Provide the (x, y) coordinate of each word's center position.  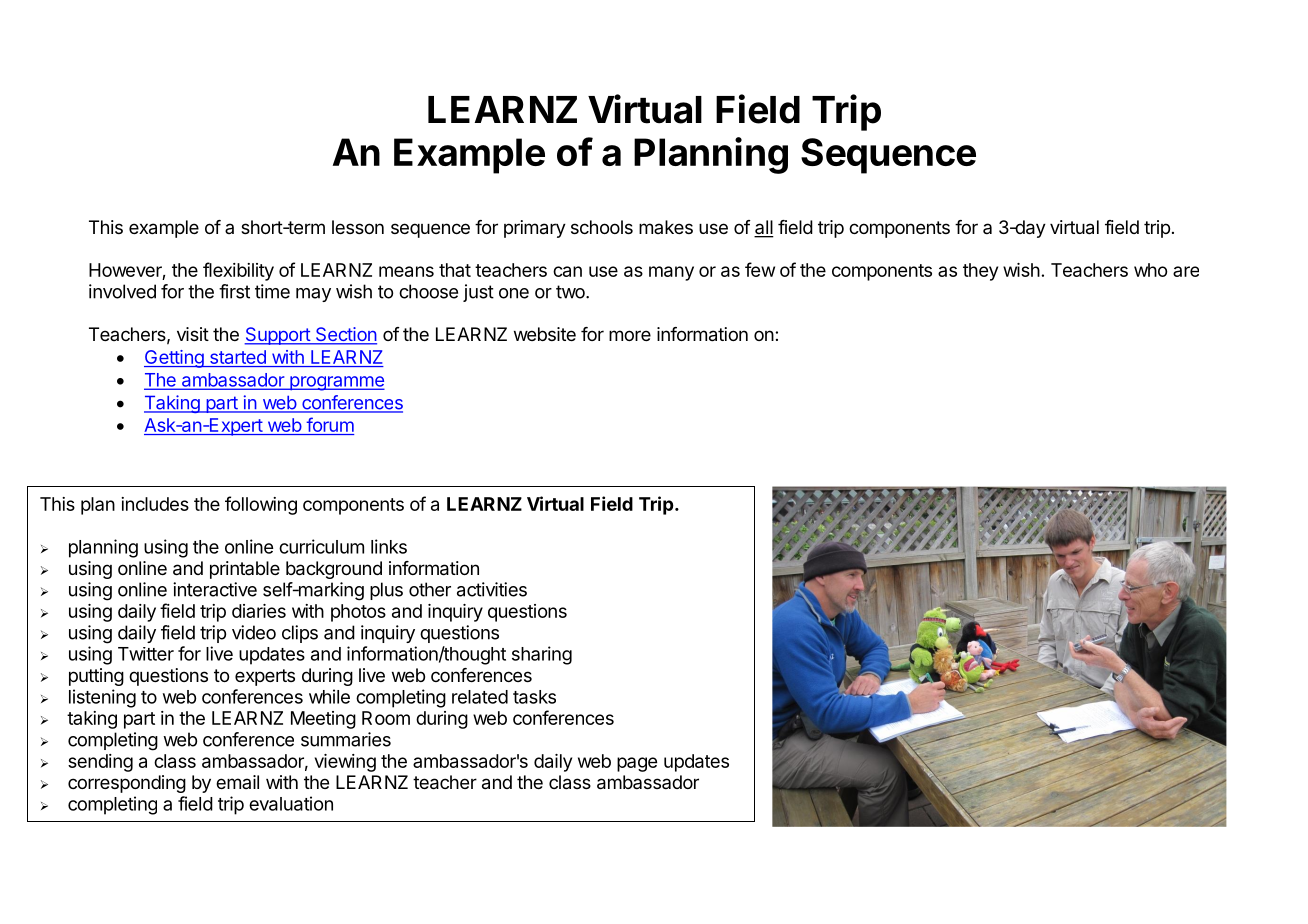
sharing (542, 655)
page (637, 764)
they (980, 272)
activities (492, 589)
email (237, 782)
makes (666, 227)
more (630, 335)
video (254, 632)
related (480, 697)
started (237, 358)
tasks (534, 697)
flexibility (238, 271)
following (261, 505)
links (389, 546)
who (1150, 270)
